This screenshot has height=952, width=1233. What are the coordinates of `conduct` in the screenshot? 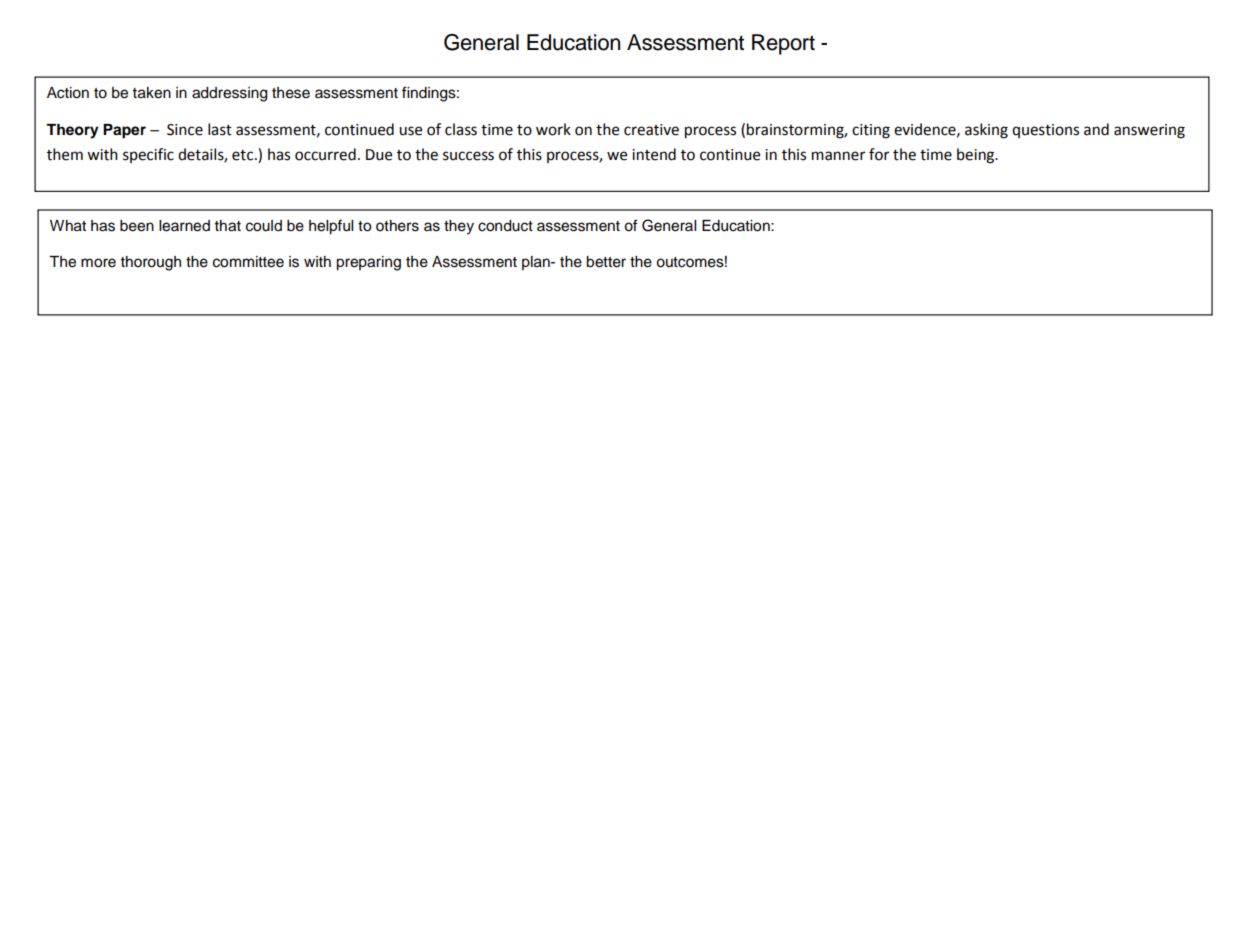 It's located at (505, 226).
